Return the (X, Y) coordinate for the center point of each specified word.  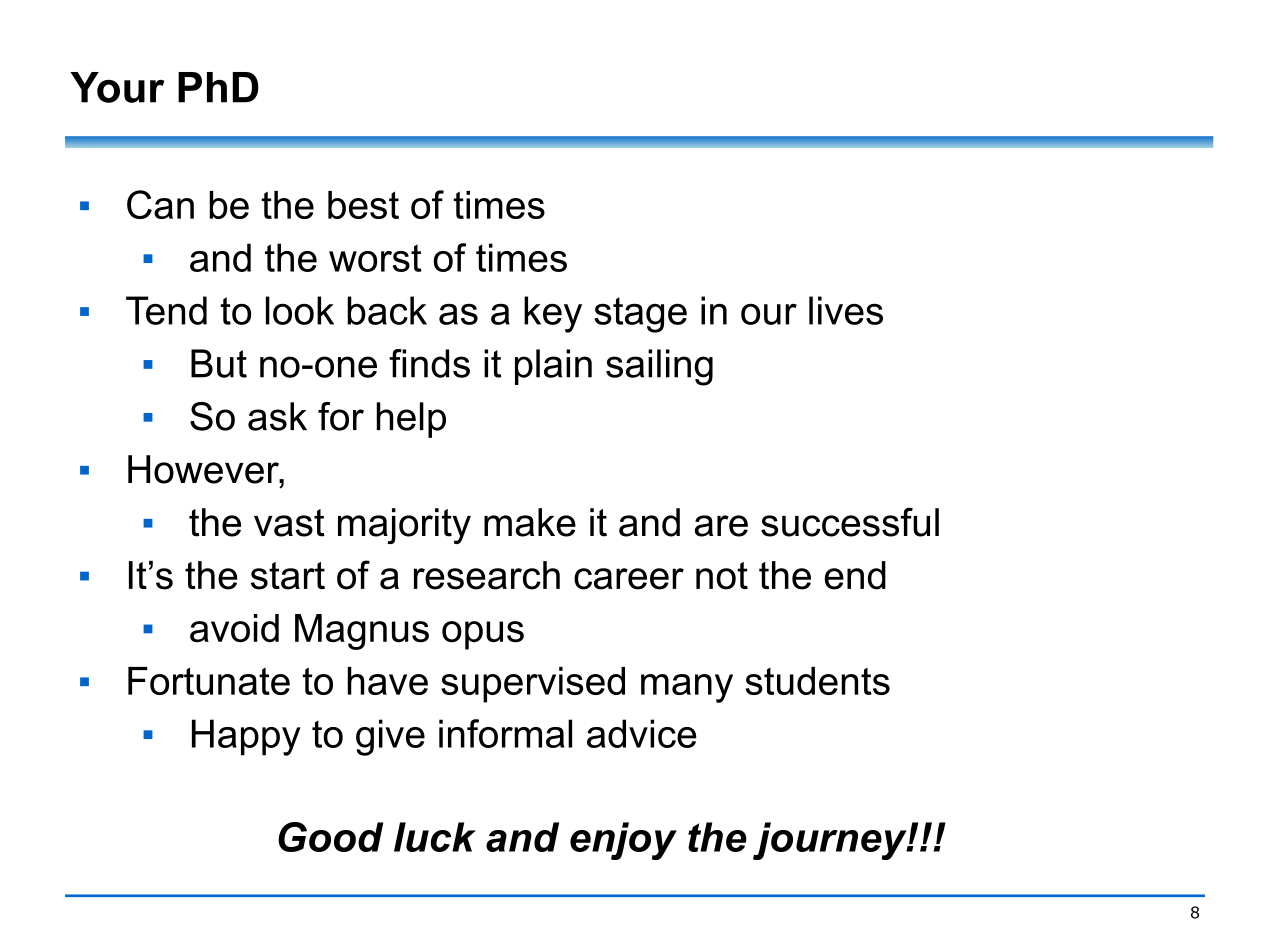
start (288, 576)
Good (330, 837)
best (363, 205)
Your (117, 87)
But (219, 363)
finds (429, 363)
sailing (659, 367)
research (487, 575)
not (722, 576)
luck (435, 837)
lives (846, 310)
